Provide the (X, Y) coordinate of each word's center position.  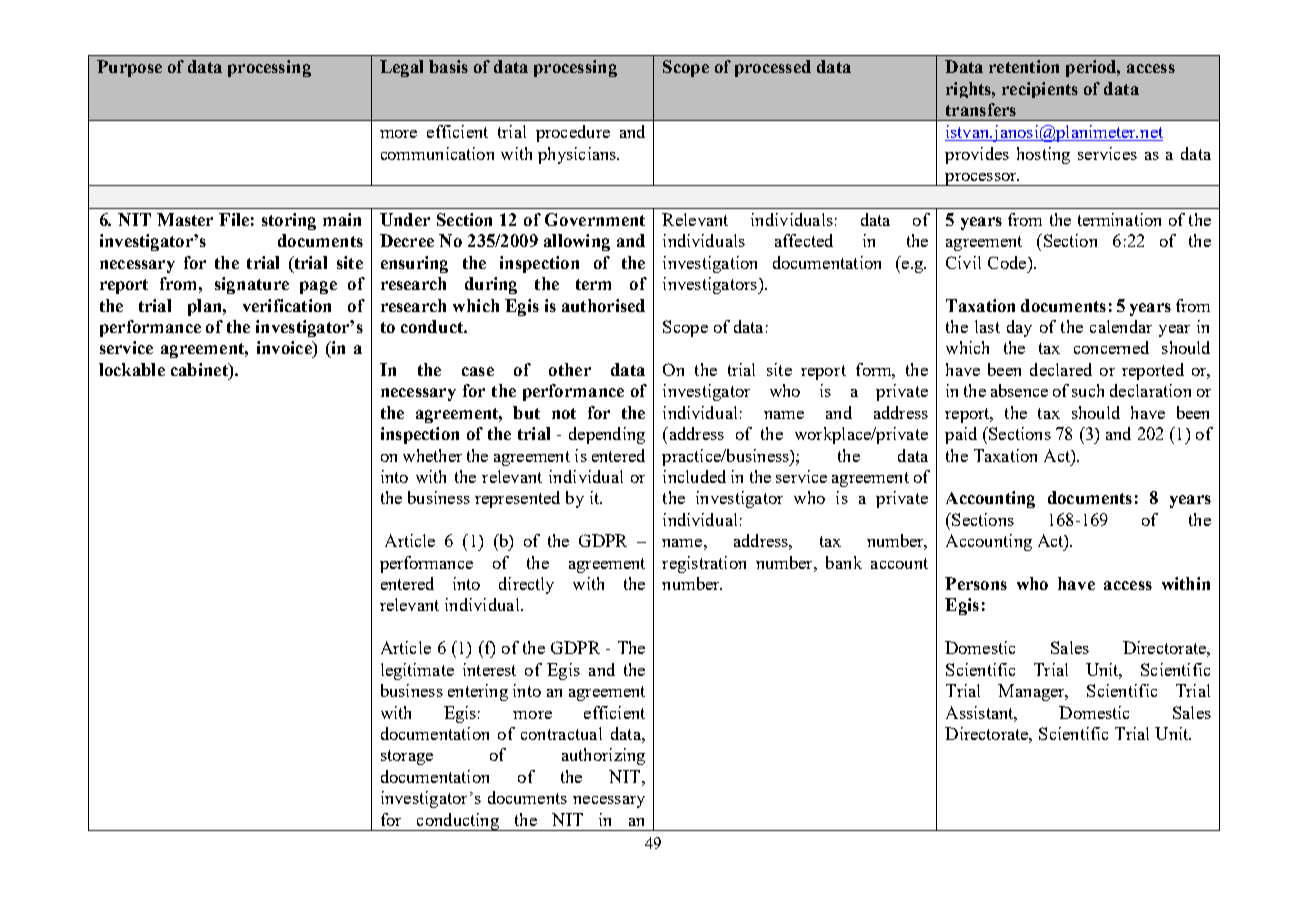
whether (432, 455)
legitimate (417, 671)
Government (595, 219)
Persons (976, 583)
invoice (285, 347)
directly (526, 585)
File (234, 219)
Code (1008, 262)
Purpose (129, 68)
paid (961, 435)
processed (773, 68)
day (1019, 328)
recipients (1040, 90)
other (570, 369)
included (694, 476)
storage (407, 757)
